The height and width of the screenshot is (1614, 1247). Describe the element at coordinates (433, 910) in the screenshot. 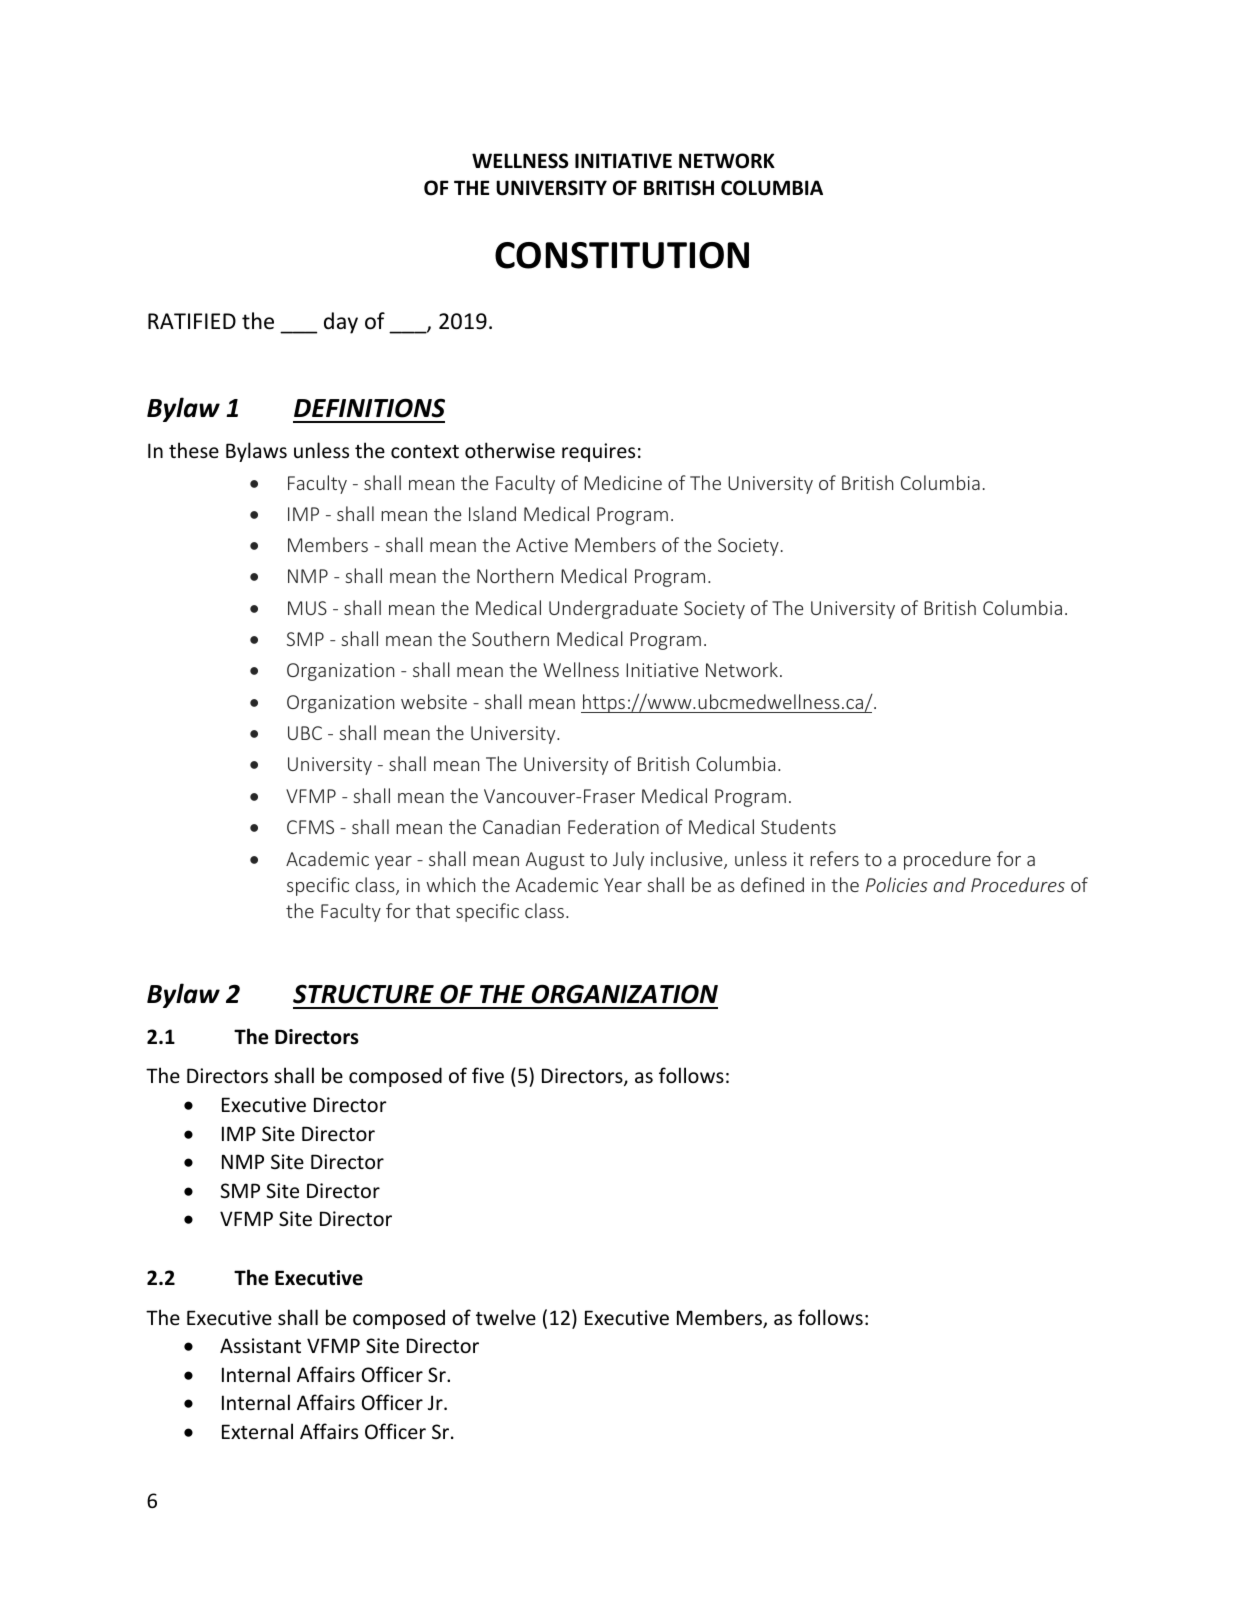

I see `that` at that location.
